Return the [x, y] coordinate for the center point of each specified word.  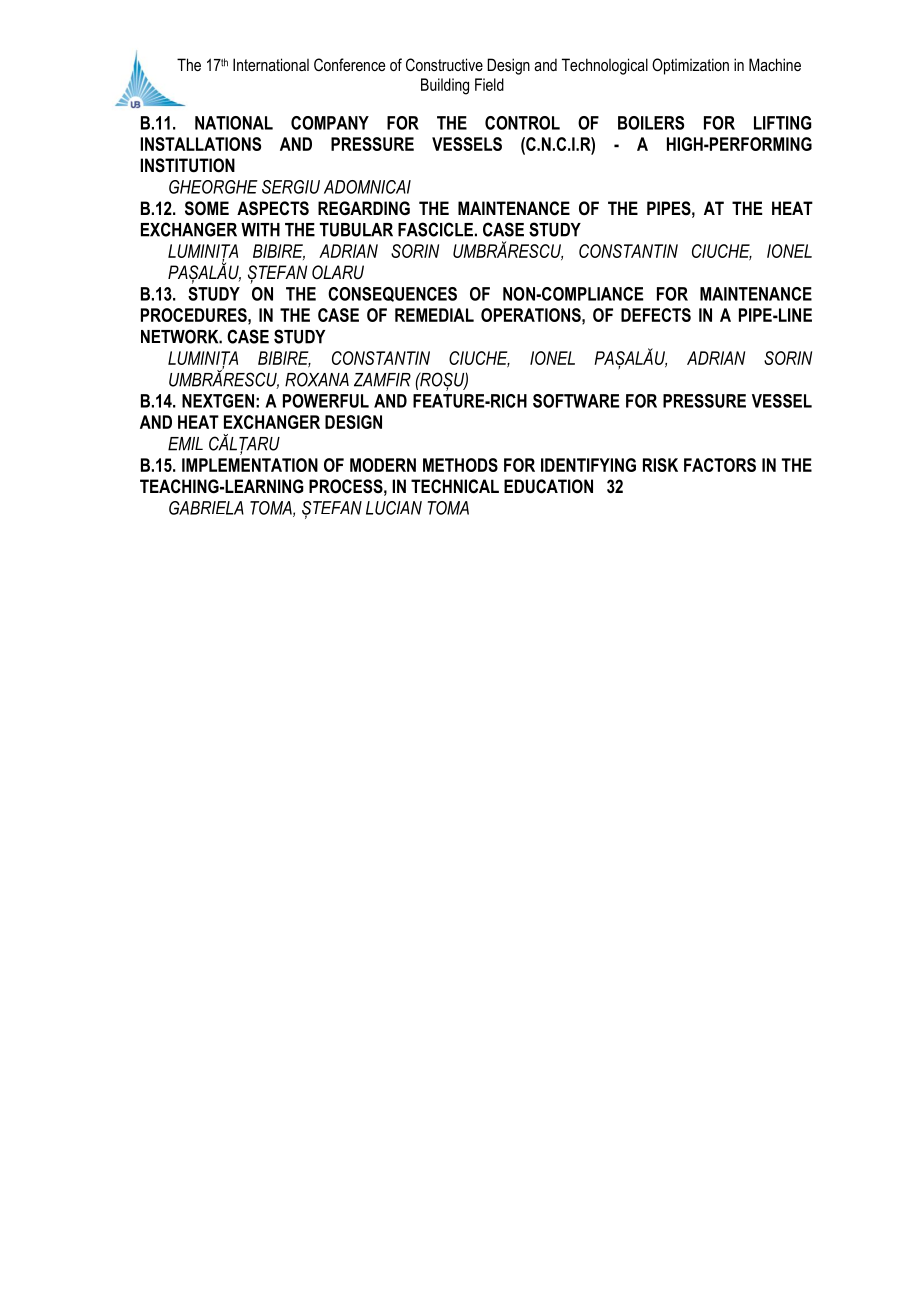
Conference [349, 64]
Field [489, 84]
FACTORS [720, 465]
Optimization [690, 66]
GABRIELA [206, 508]
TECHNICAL [455, 486]
